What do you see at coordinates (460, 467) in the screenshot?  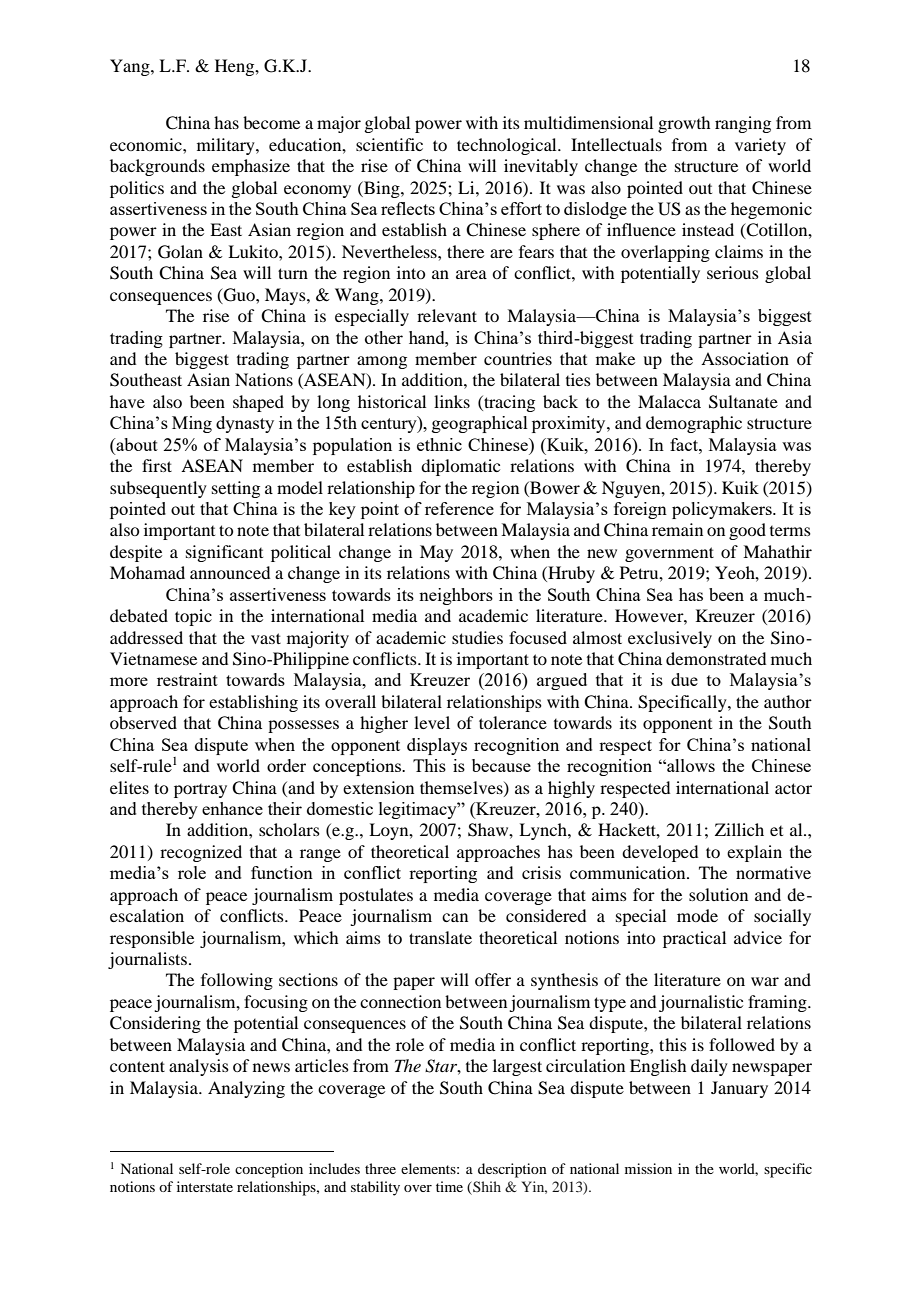 I see `diplomatic` at bounding box center [460, 467].
